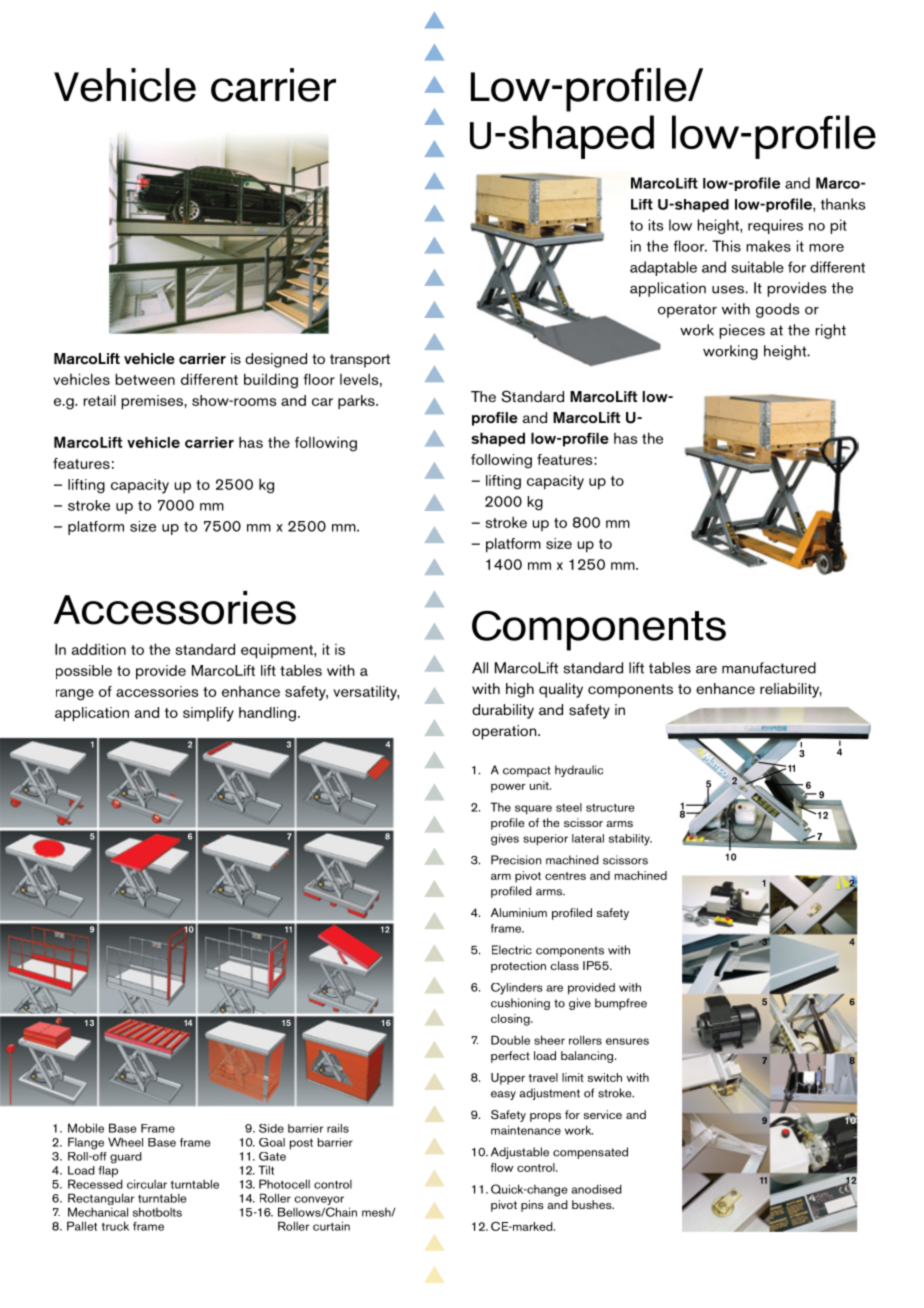 This document has width=924, height=1308. What do you see at coordinates (768, 246) in the document?
I see `makes` at bounding box center [768, 246].
